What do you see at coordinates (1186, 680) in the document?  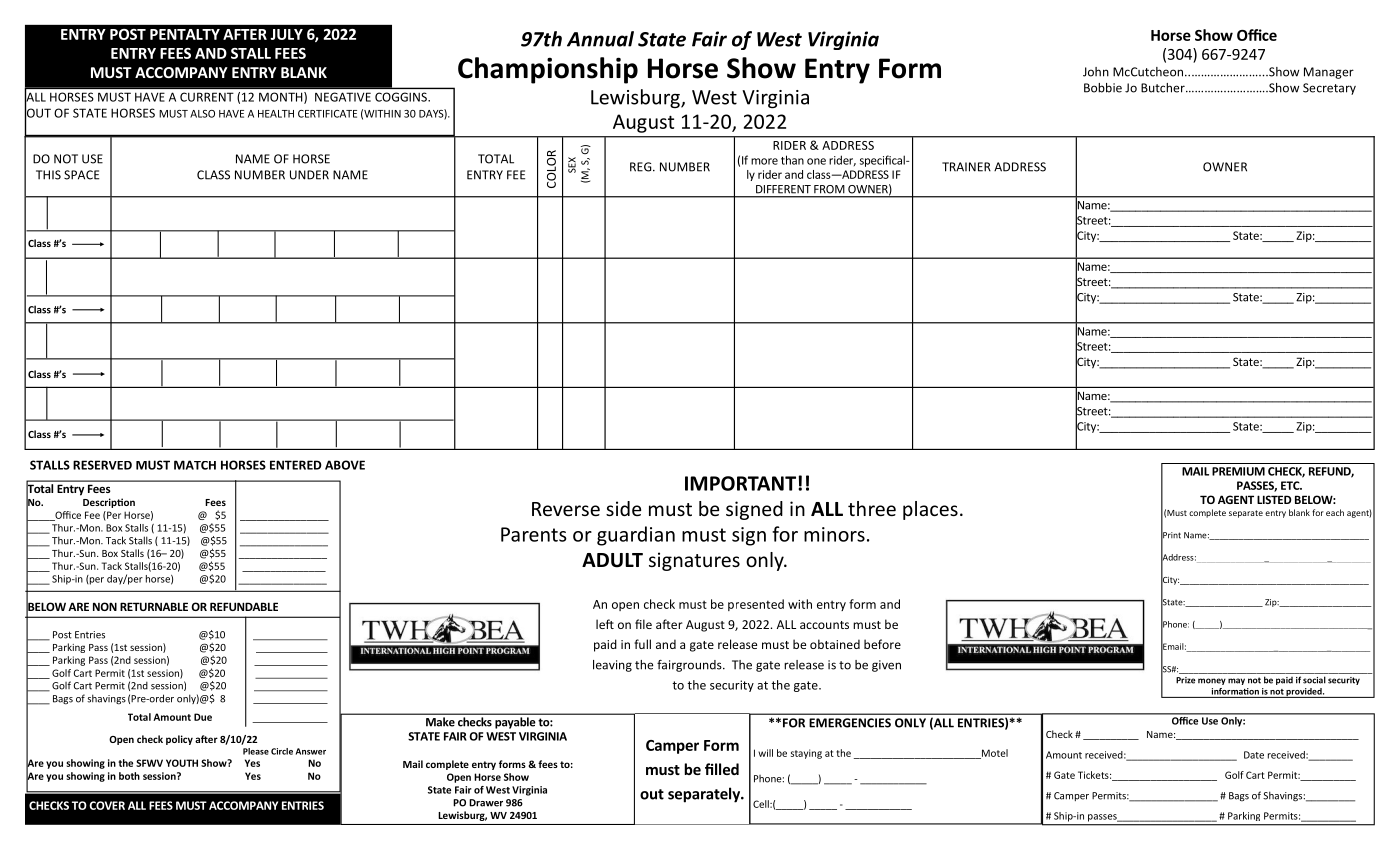 I see `Prize` at bounding box center [1186, 680].
